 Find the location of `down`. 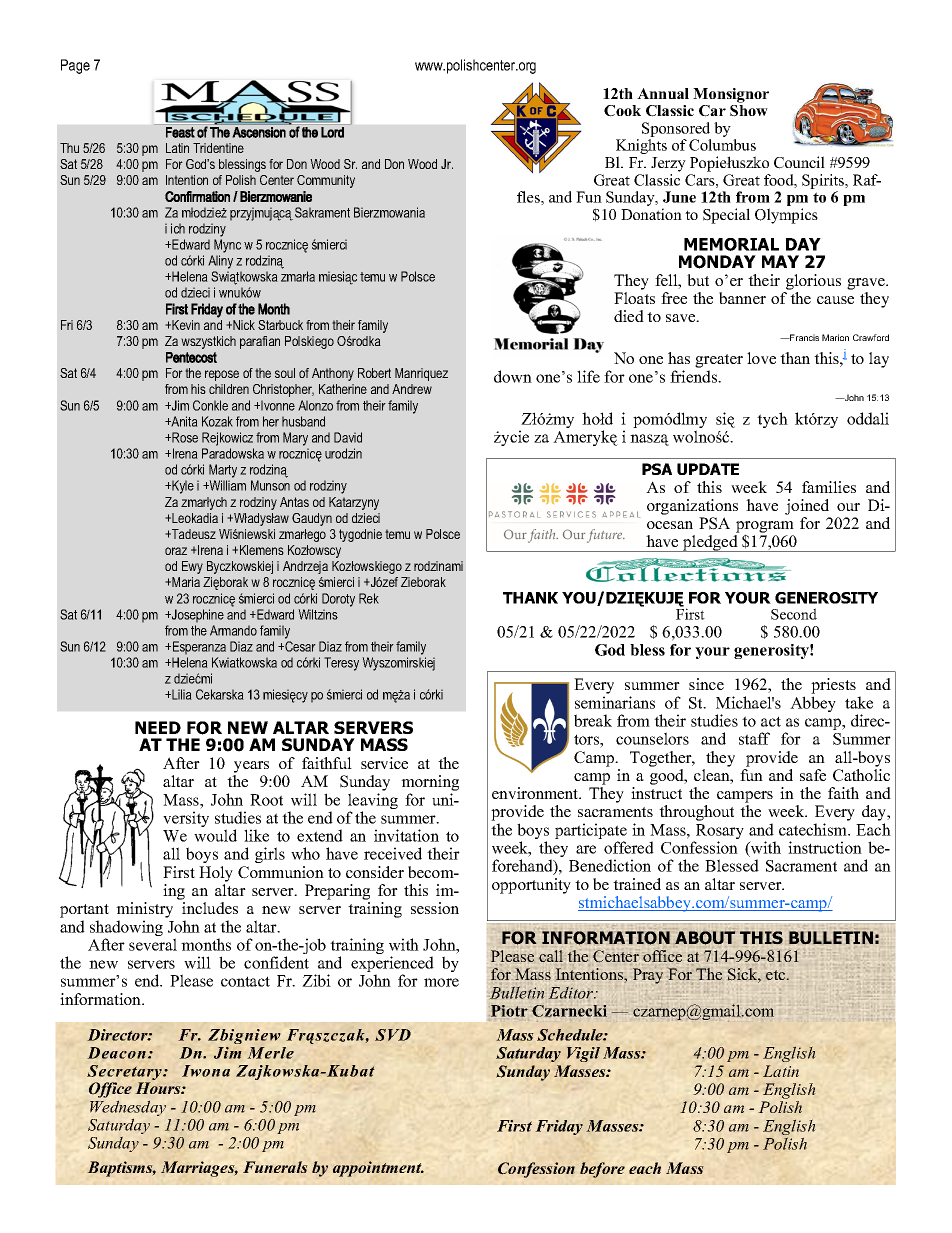

down is located at coordinates (513, 376).
